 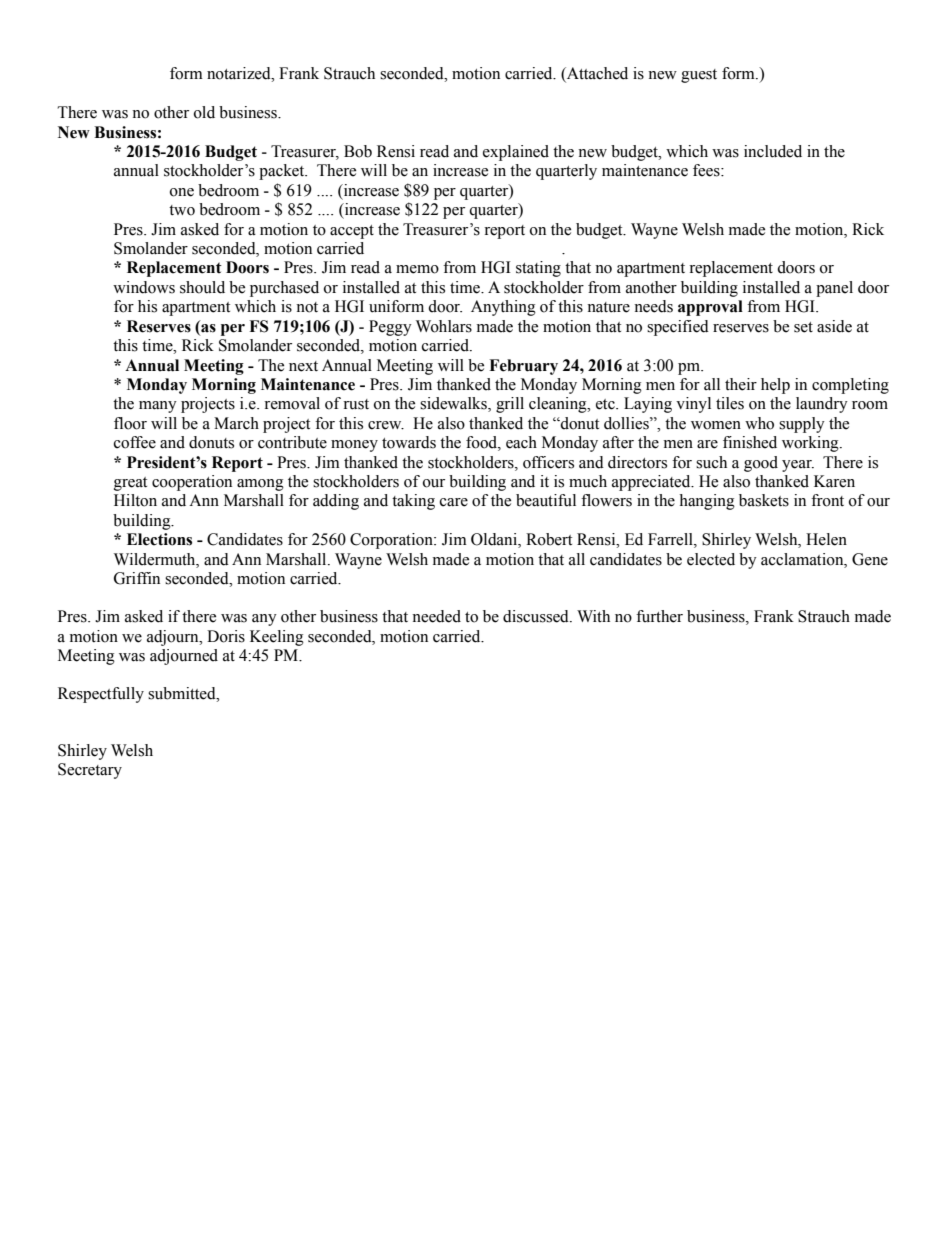 I want to click on Anything, so click(x=503, y=308).
